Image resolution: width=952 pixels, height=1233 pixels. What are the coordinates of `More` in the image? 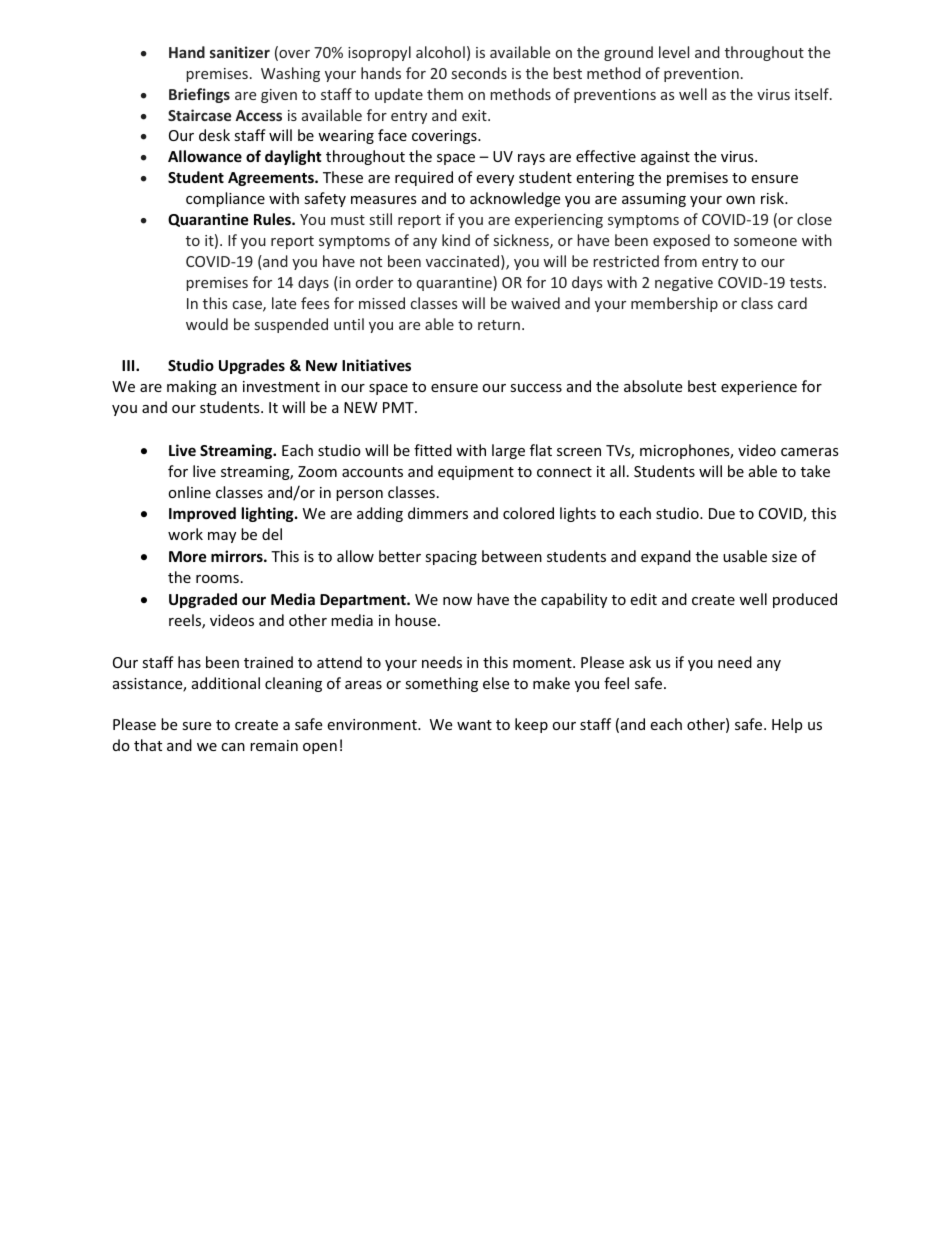 It's located at (188, 556).
